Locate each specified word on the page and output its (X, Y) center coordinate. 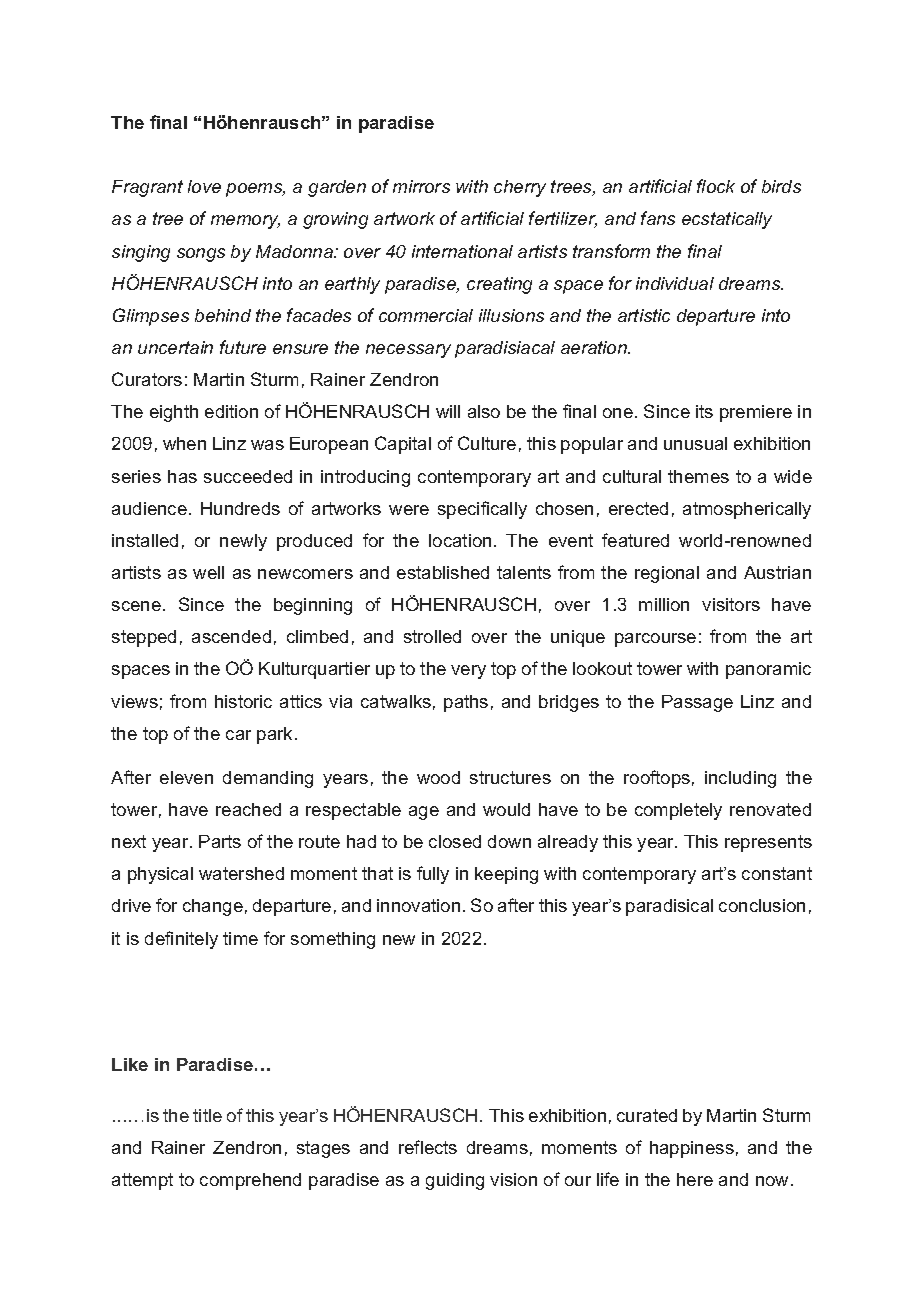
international (462, 251)
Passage (697, 703)
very (468, 672)
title (207, 1115)
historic (243, 701)
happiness (692, 1149)
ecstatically (727, 220)
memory (245, 222)
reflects (428, 1147)
